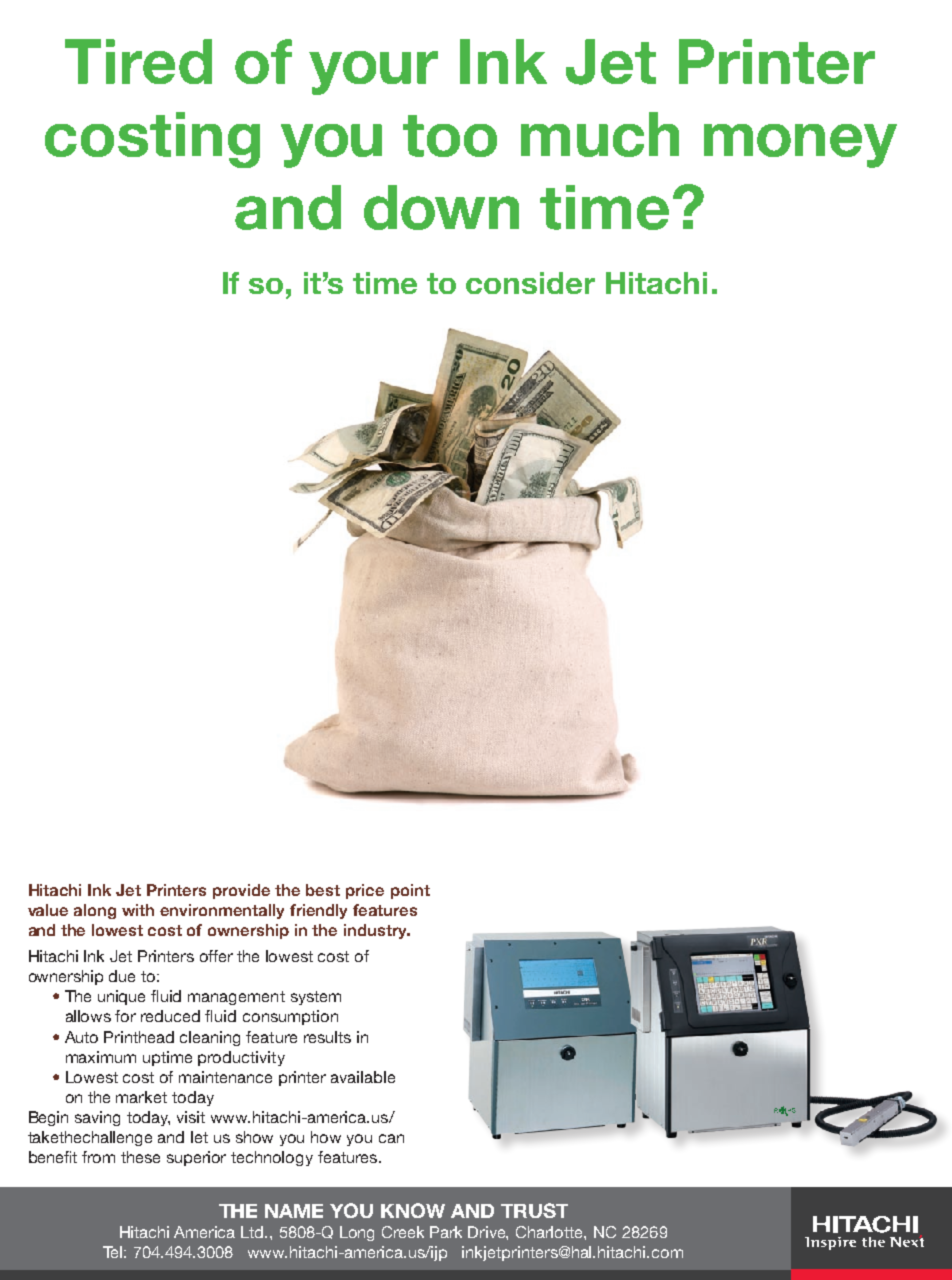 The width and height of the screenshot is (952, 1280). What do you see at coordinates (413, 1210) in the screenshot?
I see `KNOW` at bounding box center [413, 1210].
